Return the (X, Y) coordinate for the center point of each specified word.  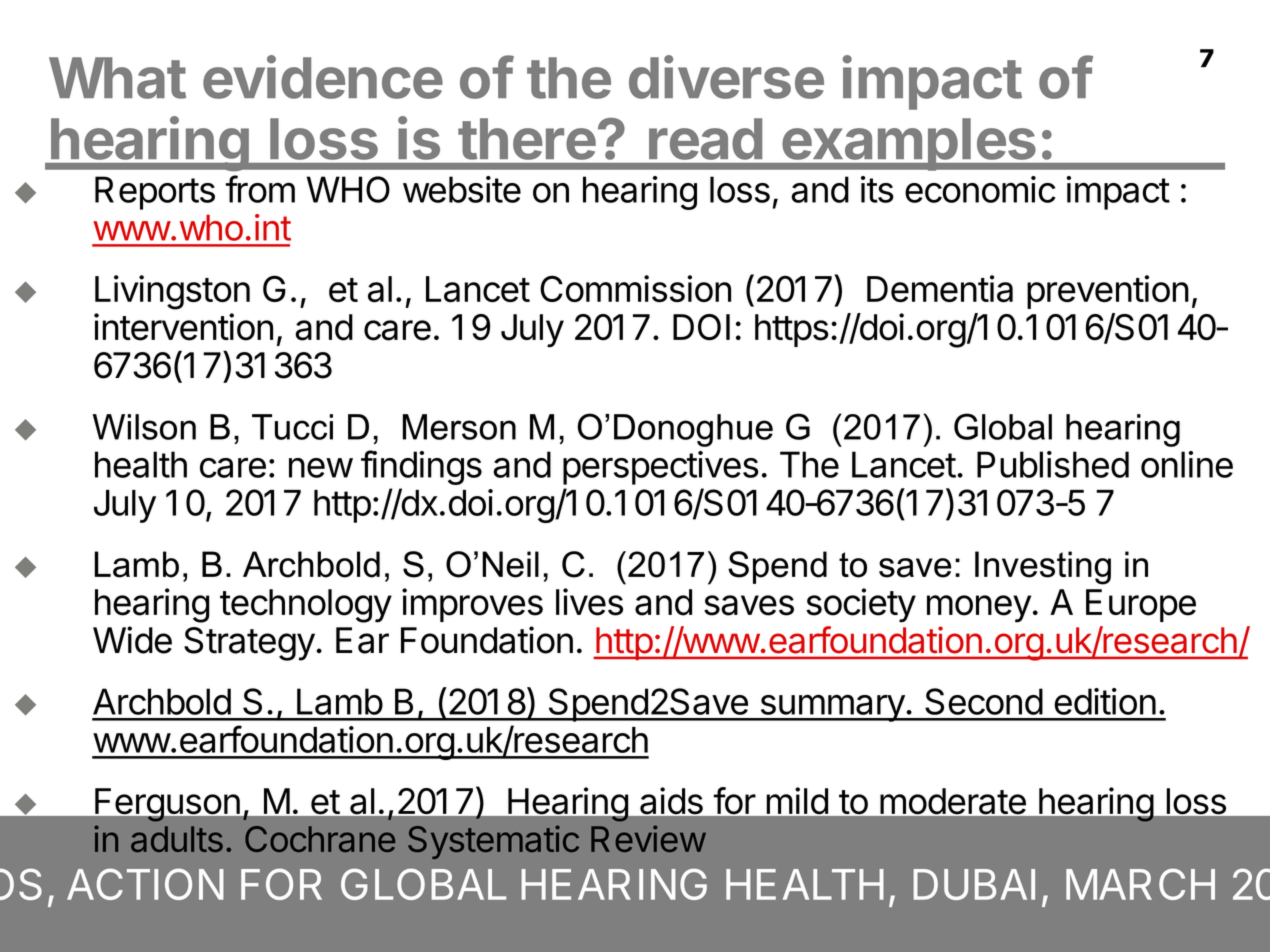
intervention (183, 327)
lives (589, 602)
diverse (726, 77)
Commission (635, 288)
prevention (1108, 292)
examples (908, 144)
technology (306, 606)
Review (648, 838)
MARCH (1140, 884)
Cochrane (320, 839)
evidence (323, 77)
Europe (1141, 605)
